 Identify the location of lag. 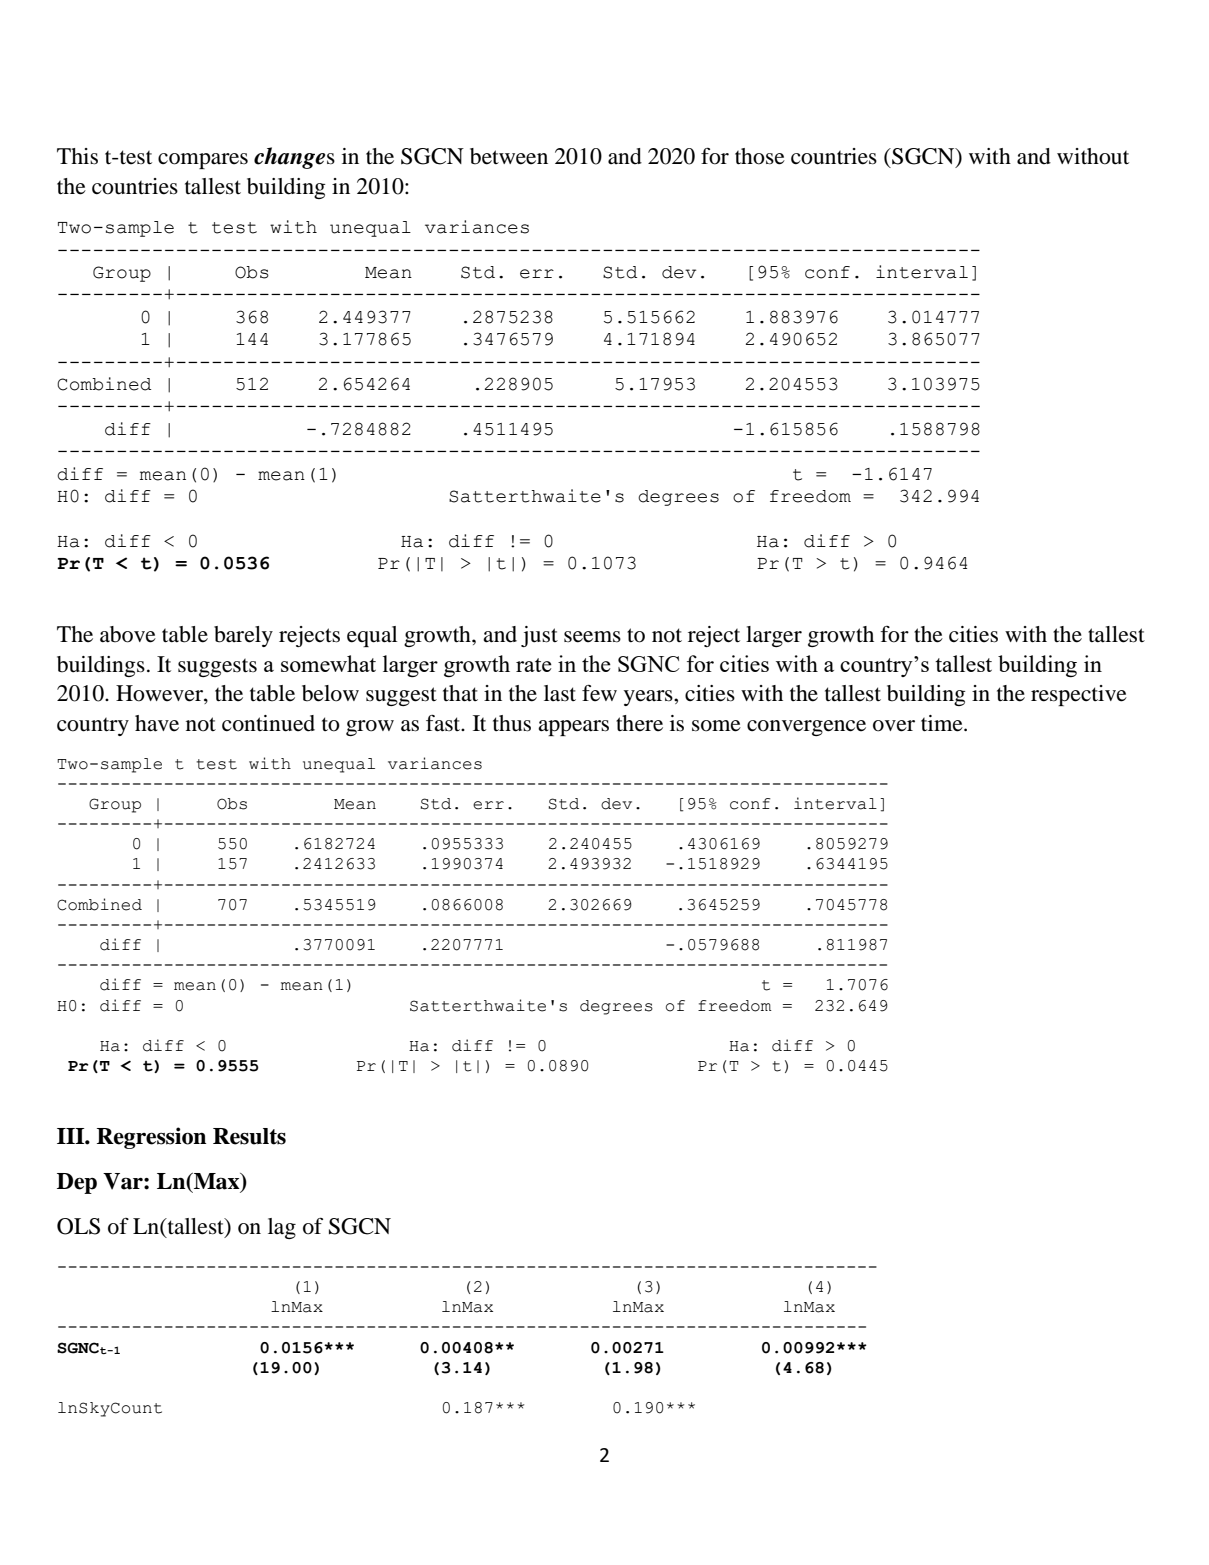
(282, 1228).
